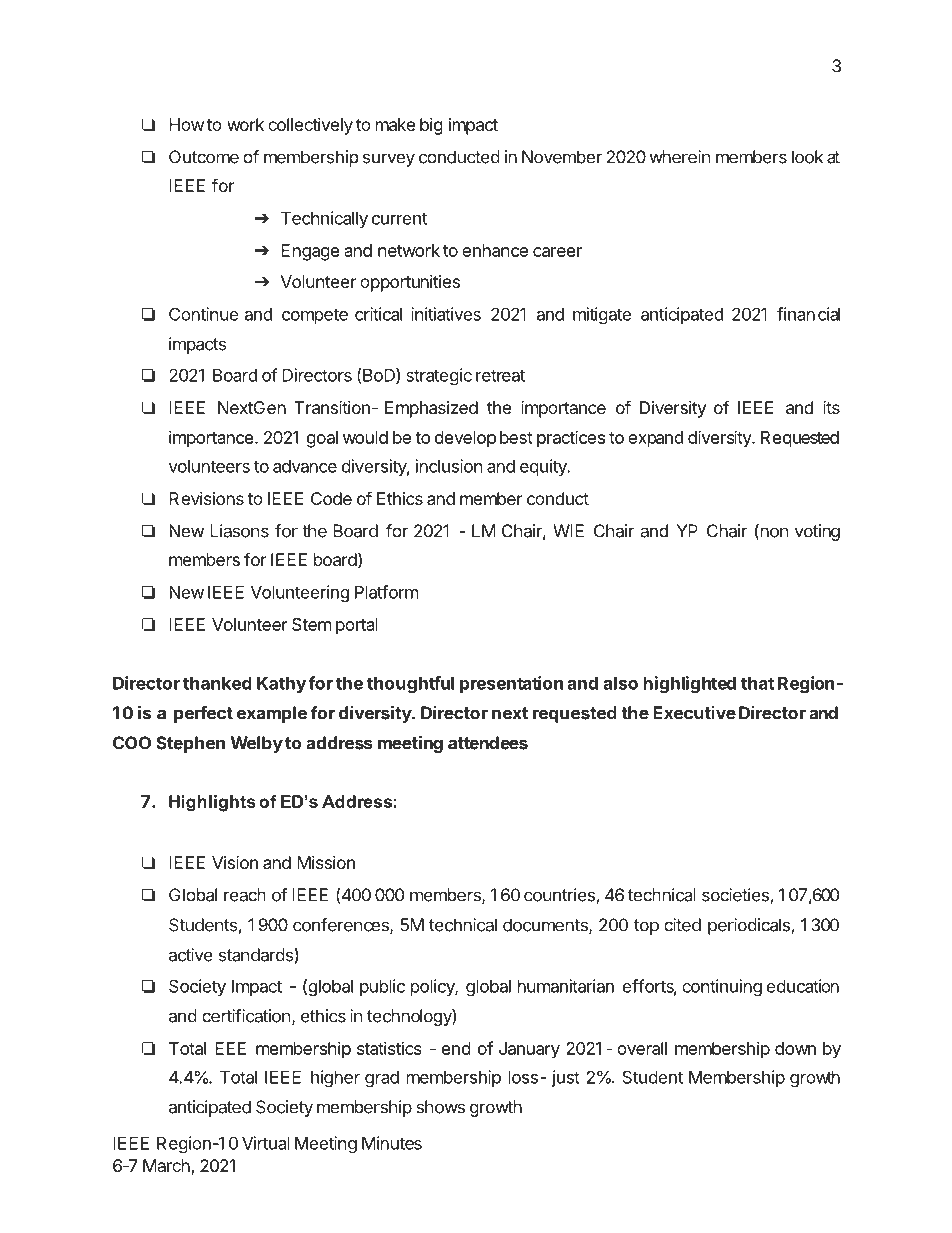 The image size is (952, 1233). Describe the element at coordinates (190, 744) in the page. I see `Stephen` at that location.
